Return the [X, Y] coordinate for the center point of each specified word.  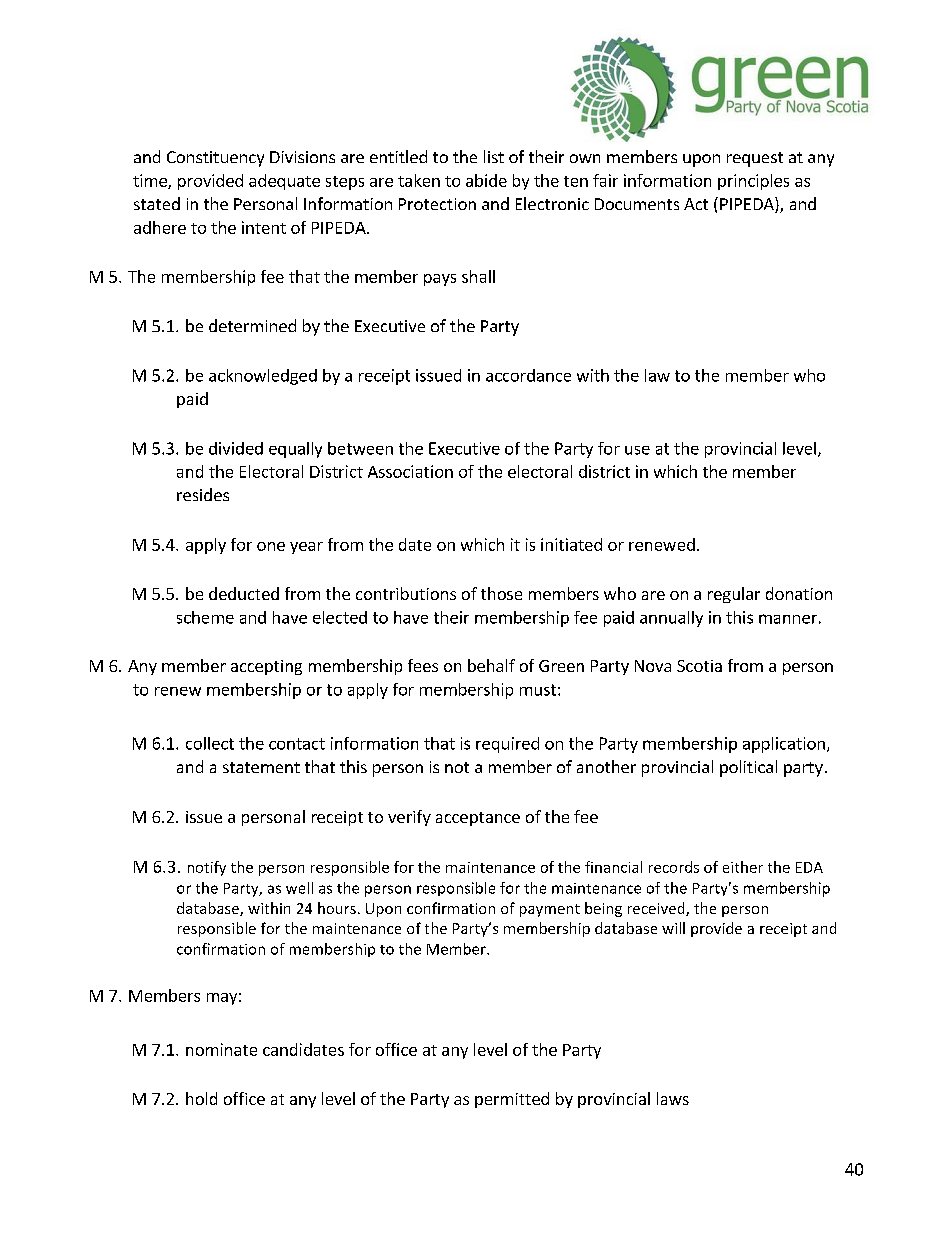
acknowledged [263, 377]
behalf [491, 665]
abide [486, 180]
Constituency [215, 159]
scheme [205, 617]
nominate [221, 1049]
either [743, 867]
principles [753, 182]
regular [734, 595]
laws [673, 1098]
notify [207, 868]
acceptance [478, 819]
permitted [512, 1100]
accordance [528, 375]
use [637, 450]
